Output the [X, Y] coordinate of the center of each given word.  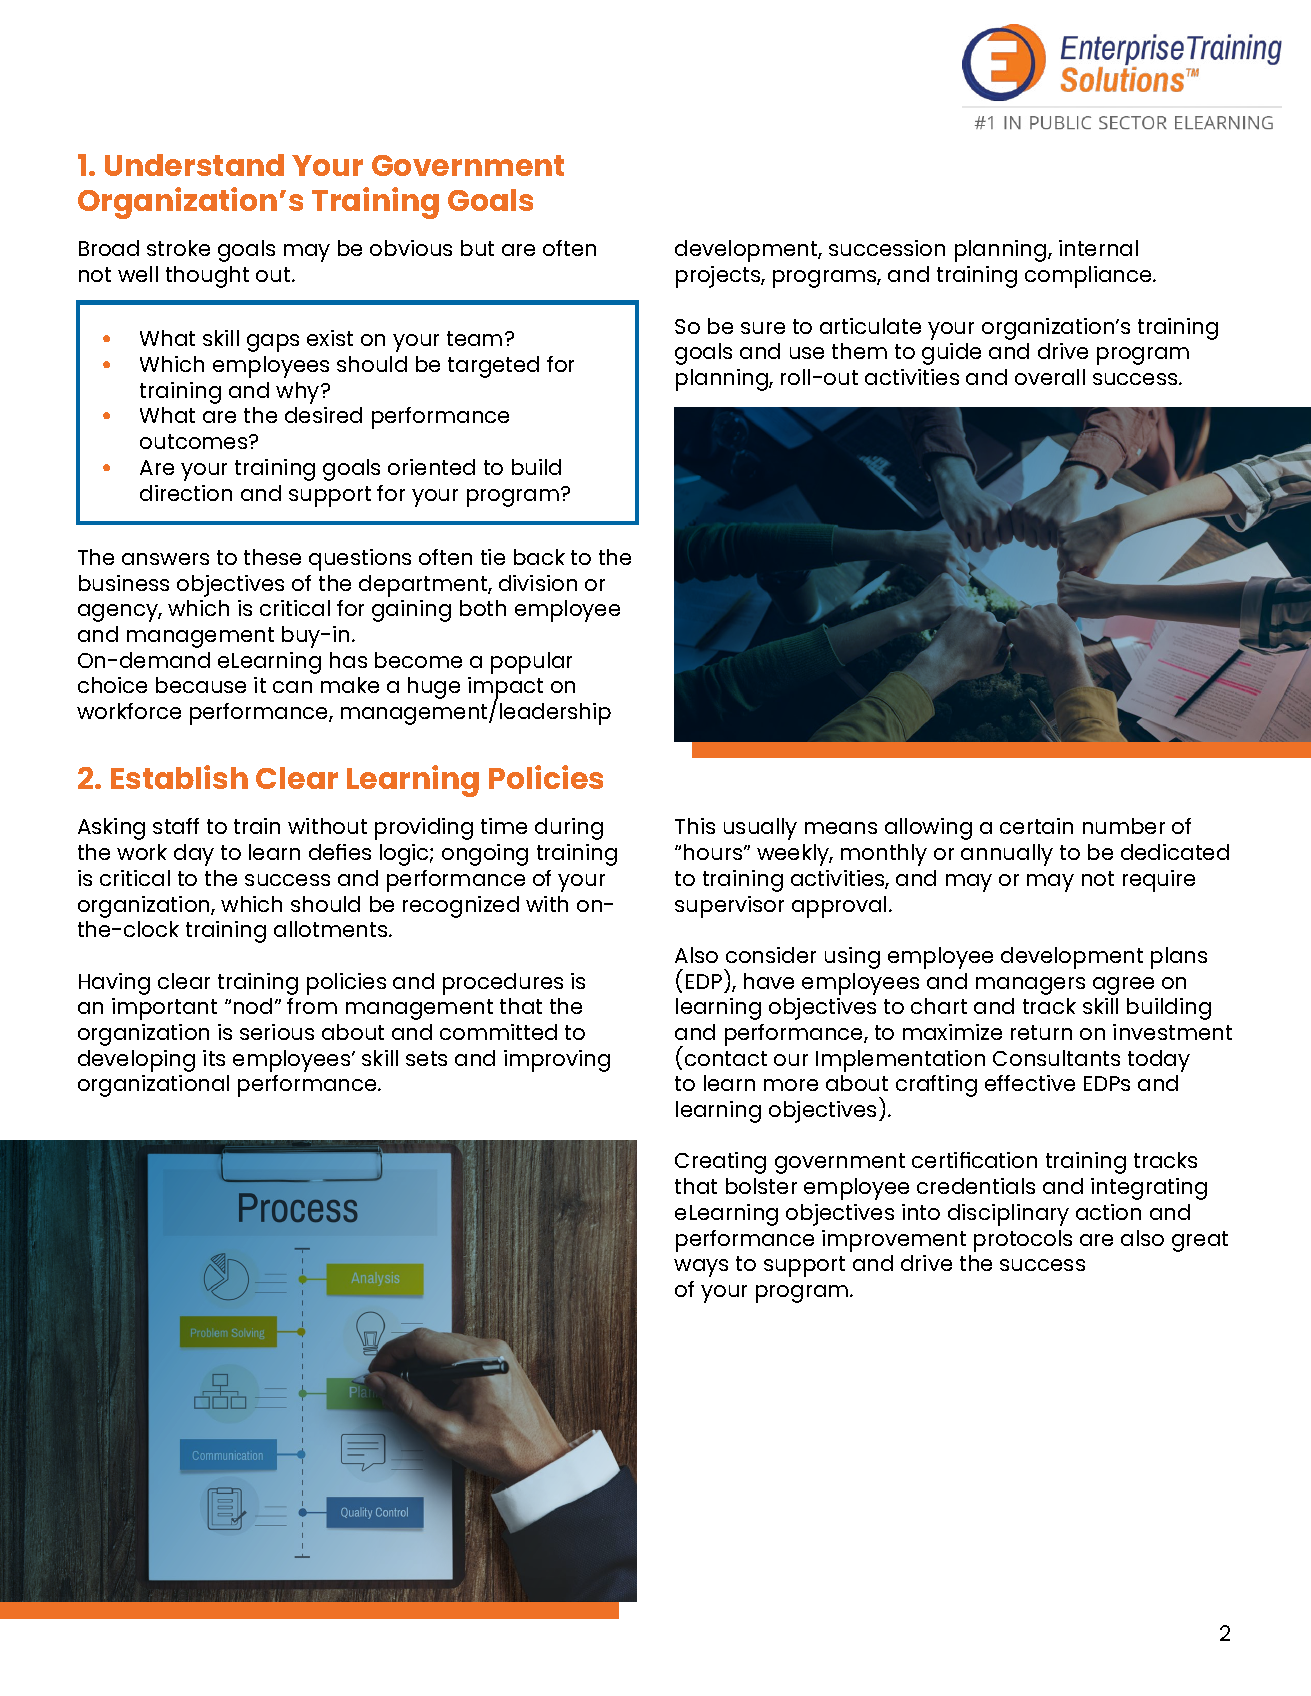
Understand [194, 165]
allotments [332, 929]
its [214, 1058]
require [1159, 881]
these [272, 557]
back [539, 557]
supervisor [729, 907]
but [477, 248]
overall [1050, 377]
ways [701, 1268]
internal [1098, 248]
